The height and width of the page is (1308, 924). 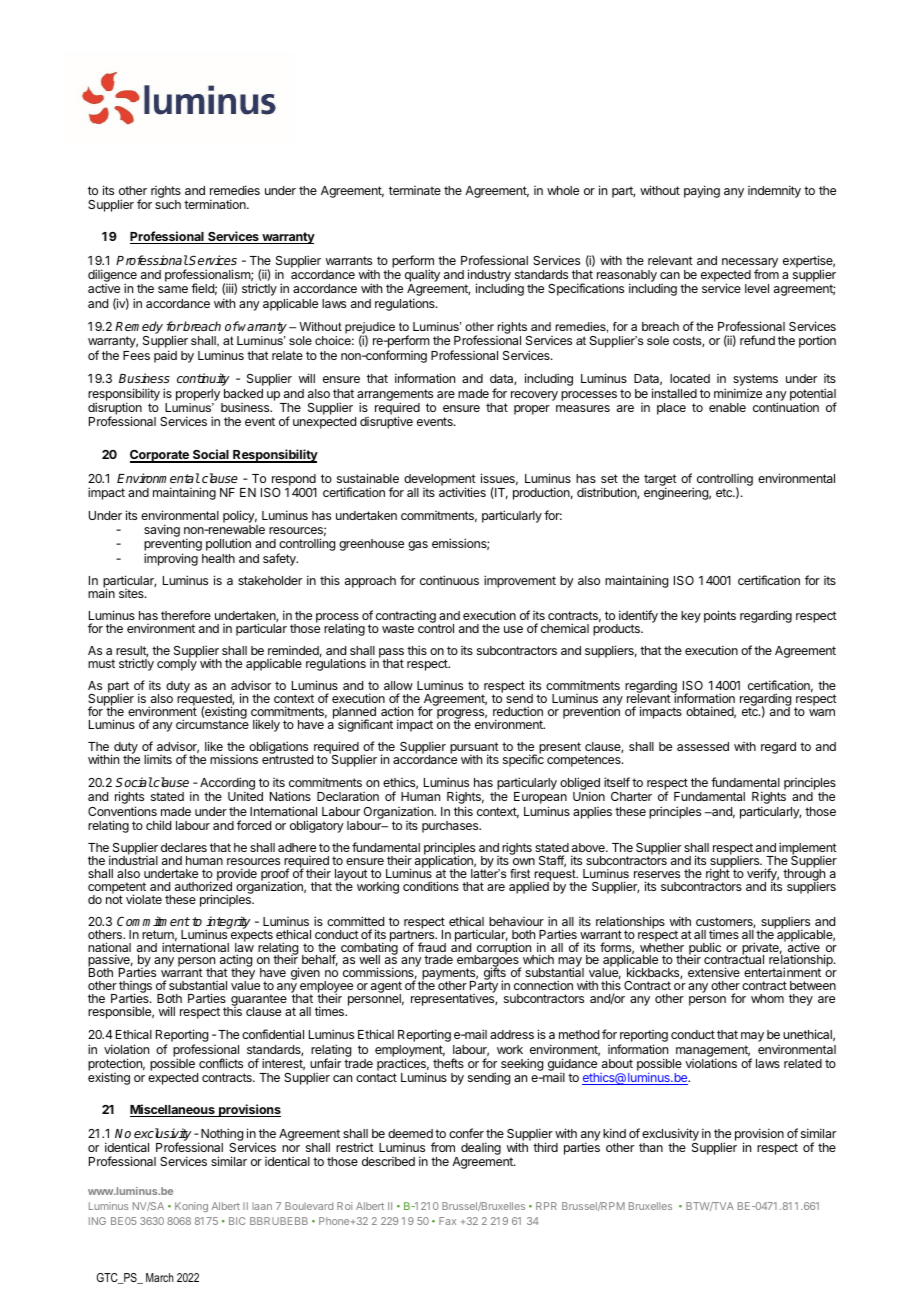 What do you see at coordinates (160, 456) in the page?
I see `Corporate` at bounding box center [160, 456].
